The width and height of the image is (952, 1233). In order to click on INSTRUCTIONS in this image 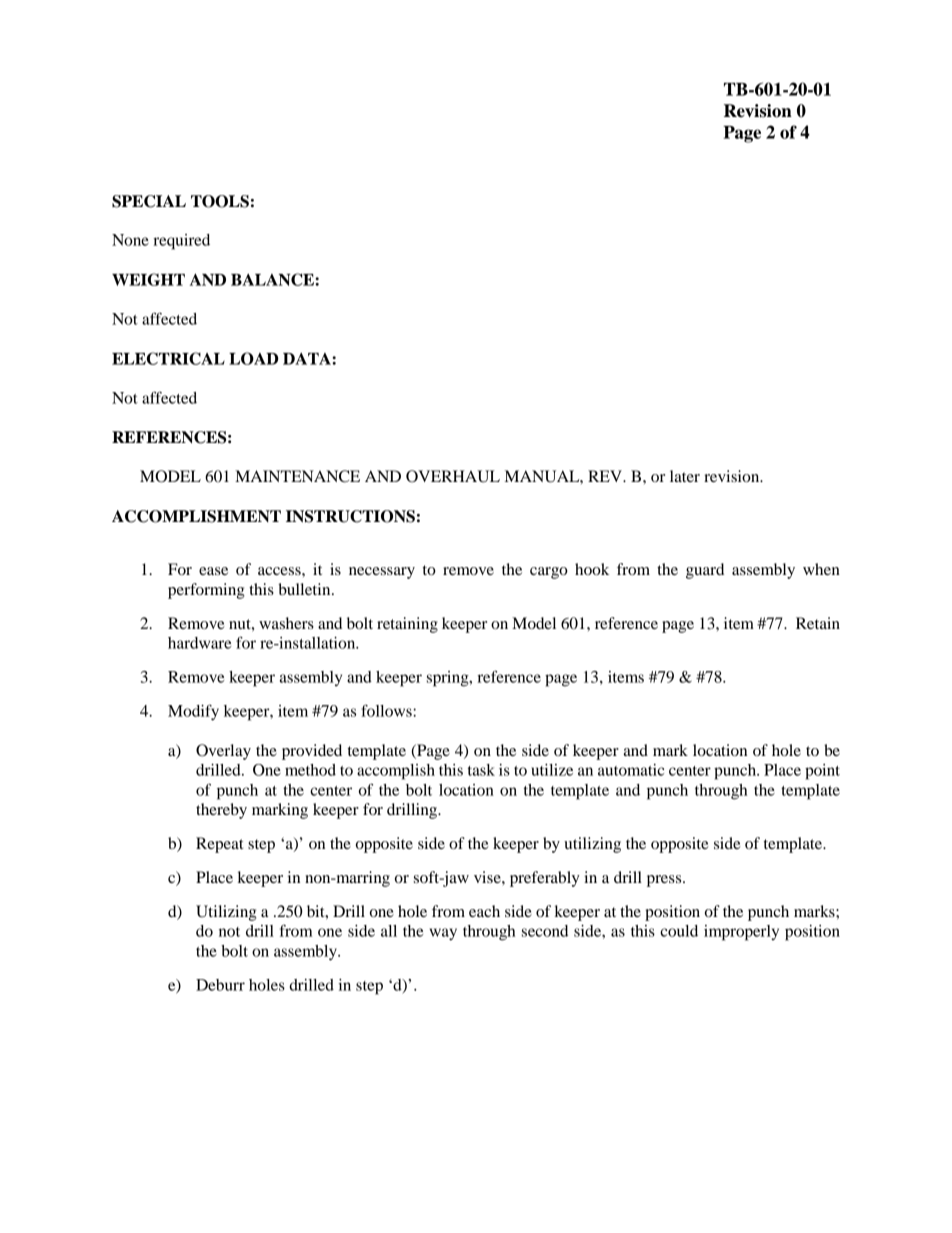, I will do `click(350, 516)`.
